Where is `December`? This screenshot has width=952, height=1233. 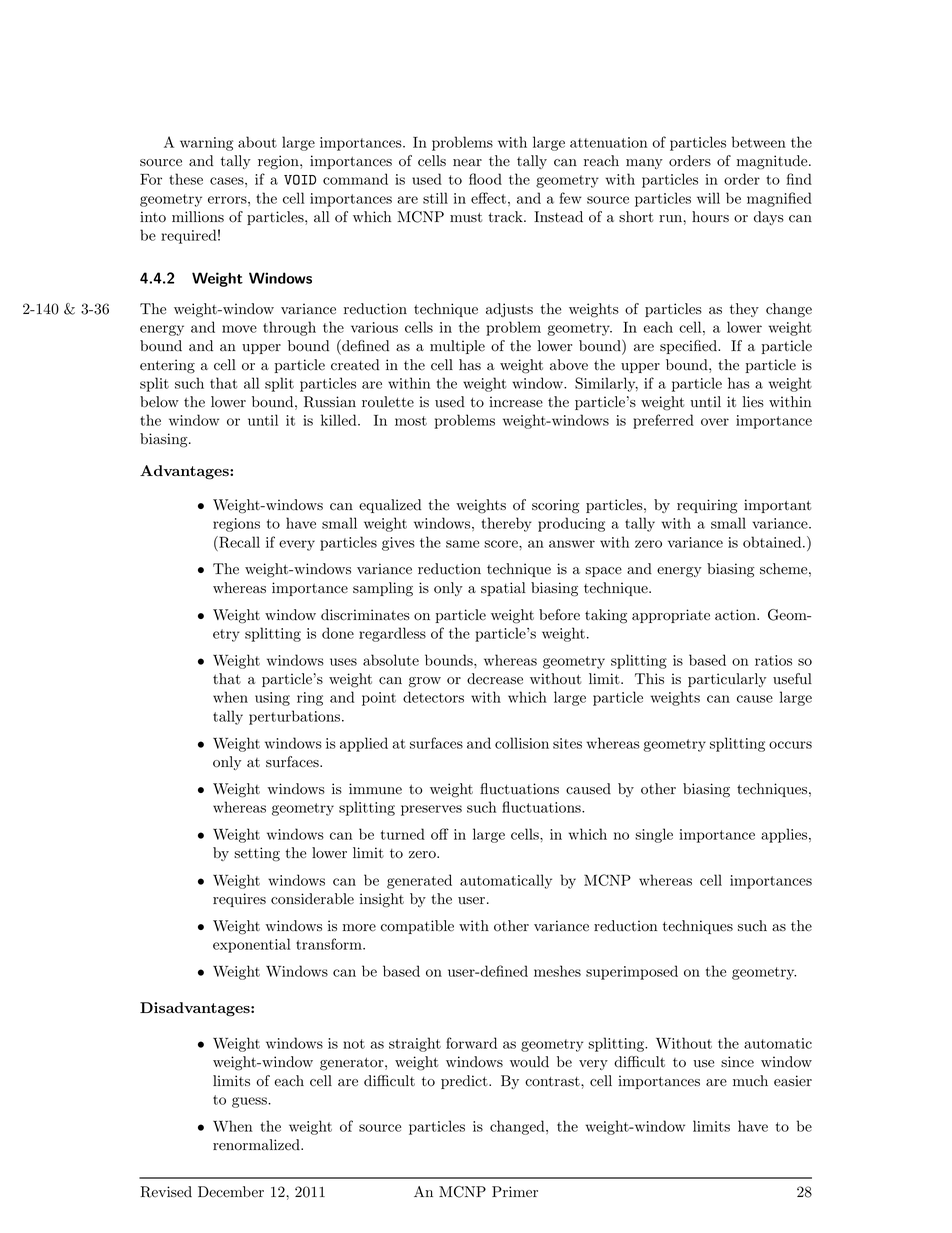 December is located at coordinates (231, 1192).
